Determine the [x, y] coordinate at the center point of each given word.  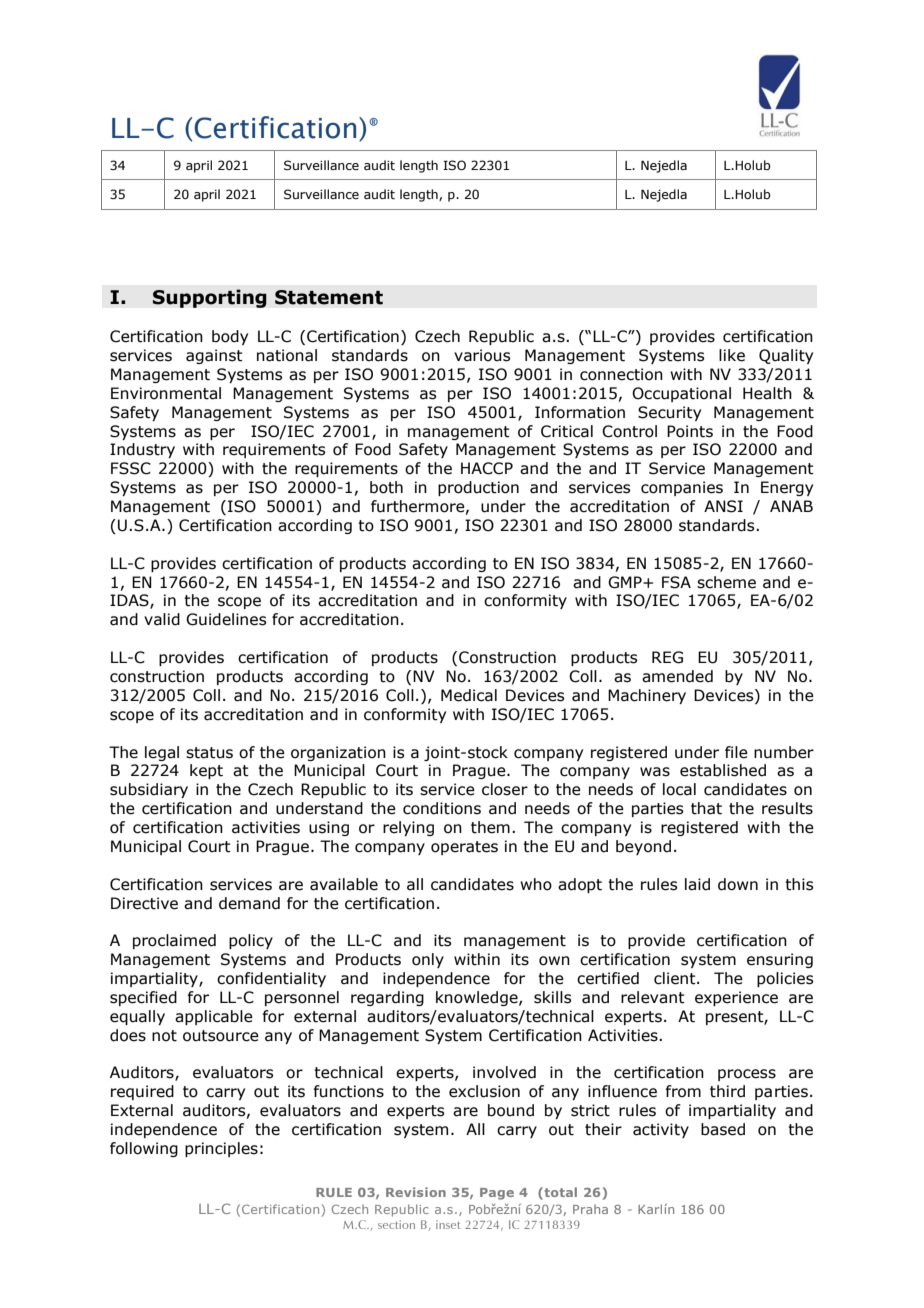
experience [736, 998]
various [482, 355]
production [478, 488]
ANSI [723, 506]
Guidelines [226, 619]
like [732, 355]
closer [505, 789]
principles [221, 1149]
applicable [214, 1017]
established [723, 770]
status [209, 753]
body [230, 337]
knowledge [478, 998]
